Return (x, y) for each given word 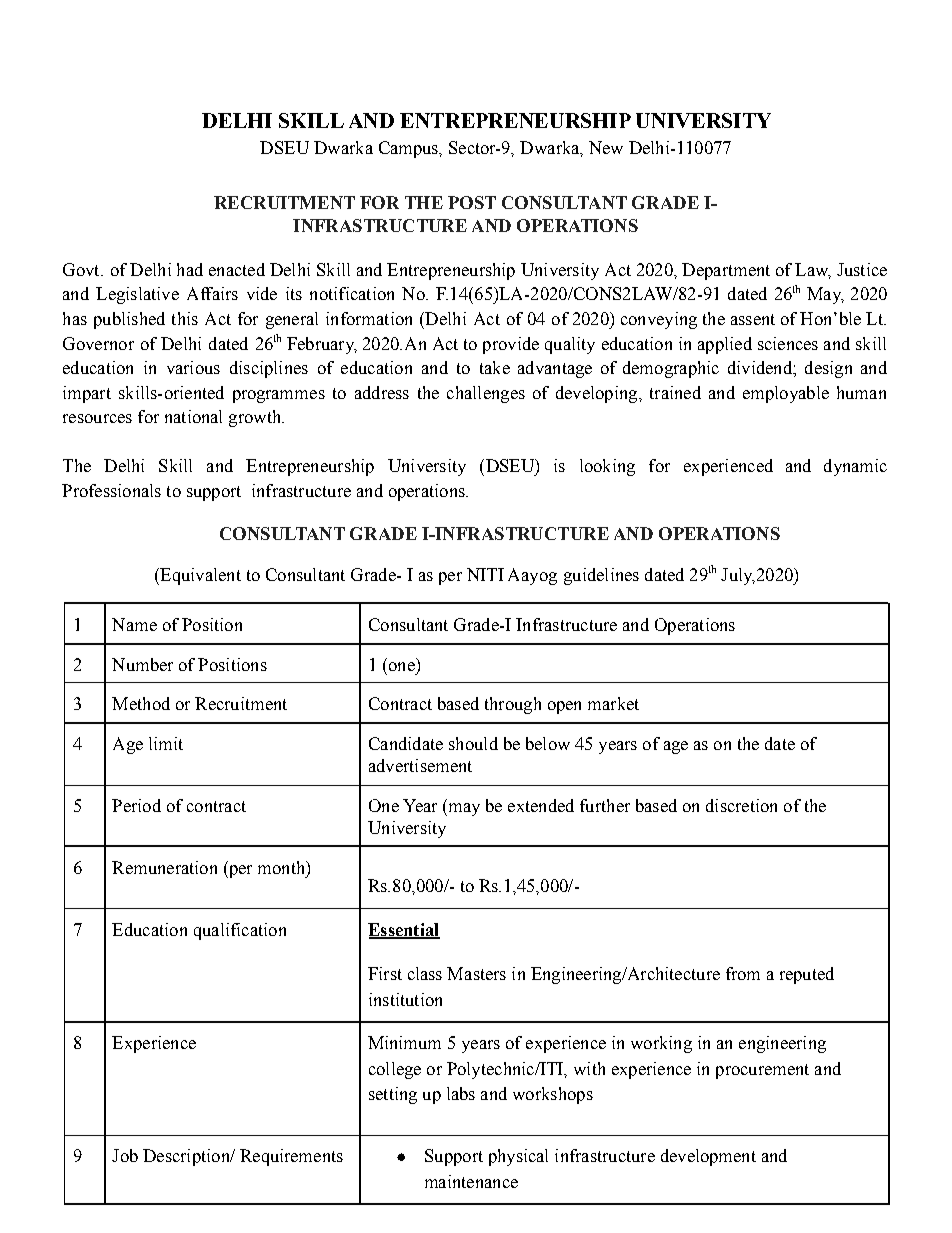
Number (142, 664)
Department (726, 271)
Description (187, 1157)
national (193, 416)
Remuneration (164, 867)
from (743, 973)
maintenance (471, 1181)
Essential (404, 930)
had (190, 269)
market (613, 703)
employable (786, 394)
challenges (486, 394)
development (708, 1157)
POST (472, 202)
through (513, 705)
